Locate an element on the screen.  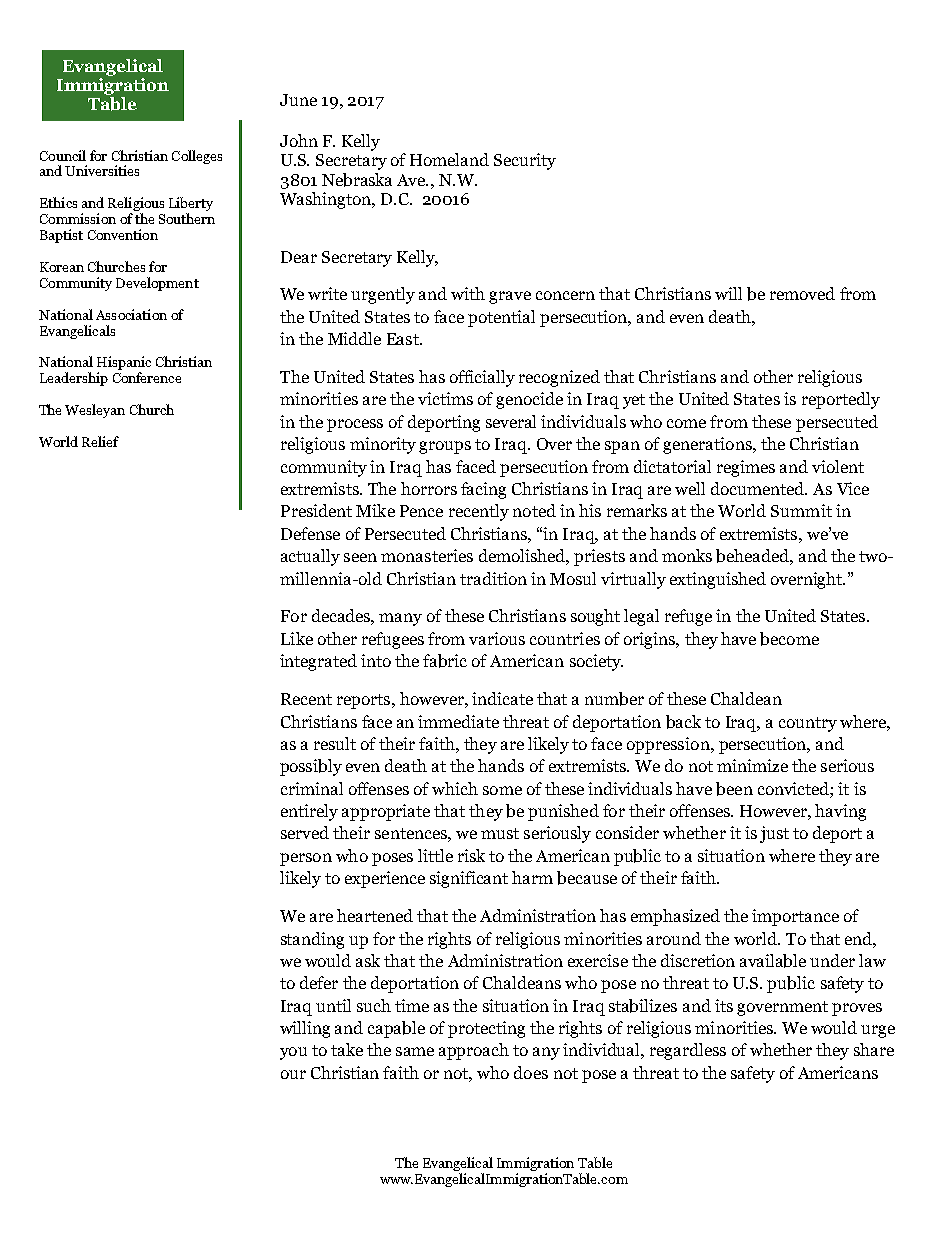
groups is located at coordinates (445, 447).
